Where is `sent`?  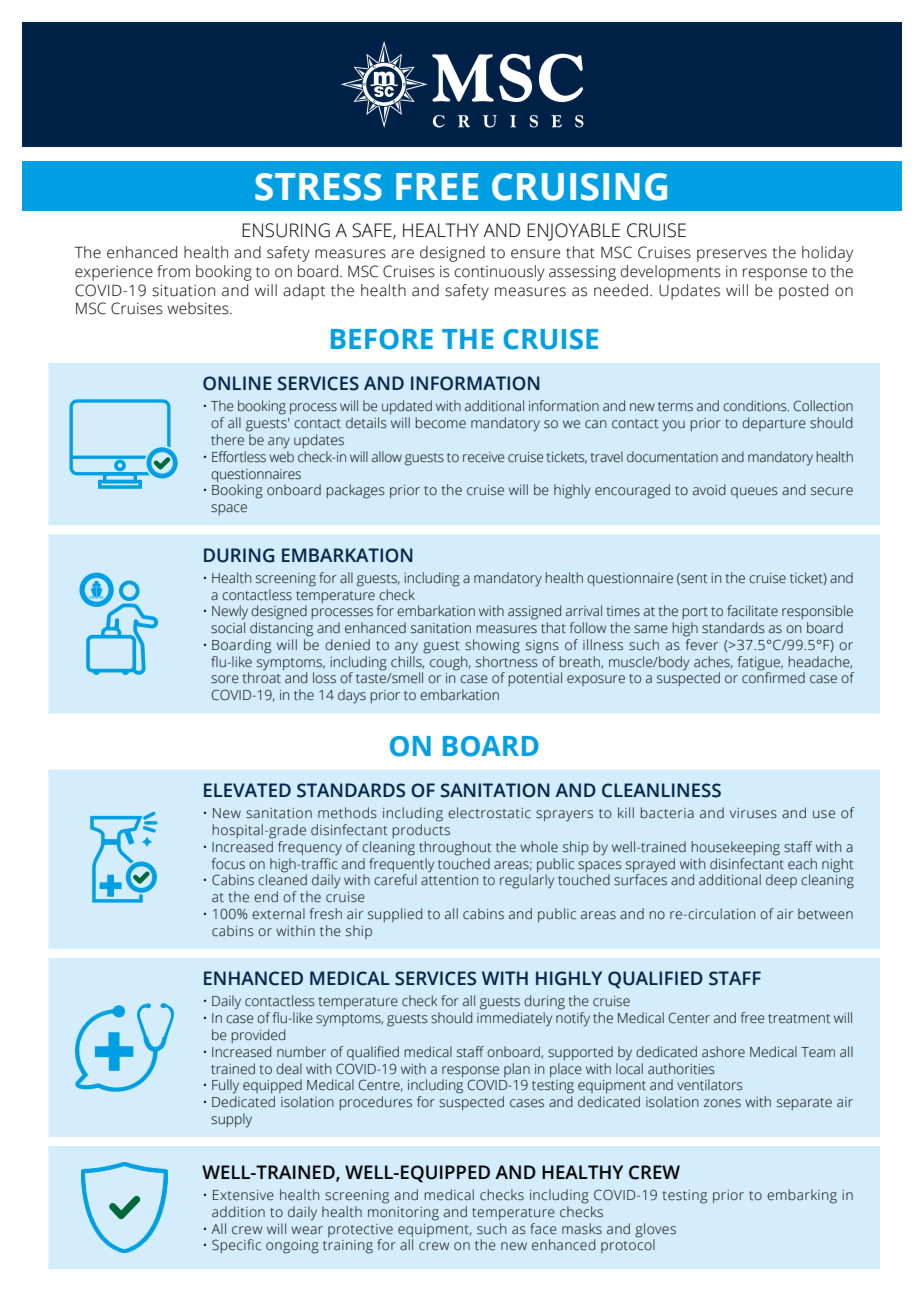 sent is located at coordinates (693, 579).
